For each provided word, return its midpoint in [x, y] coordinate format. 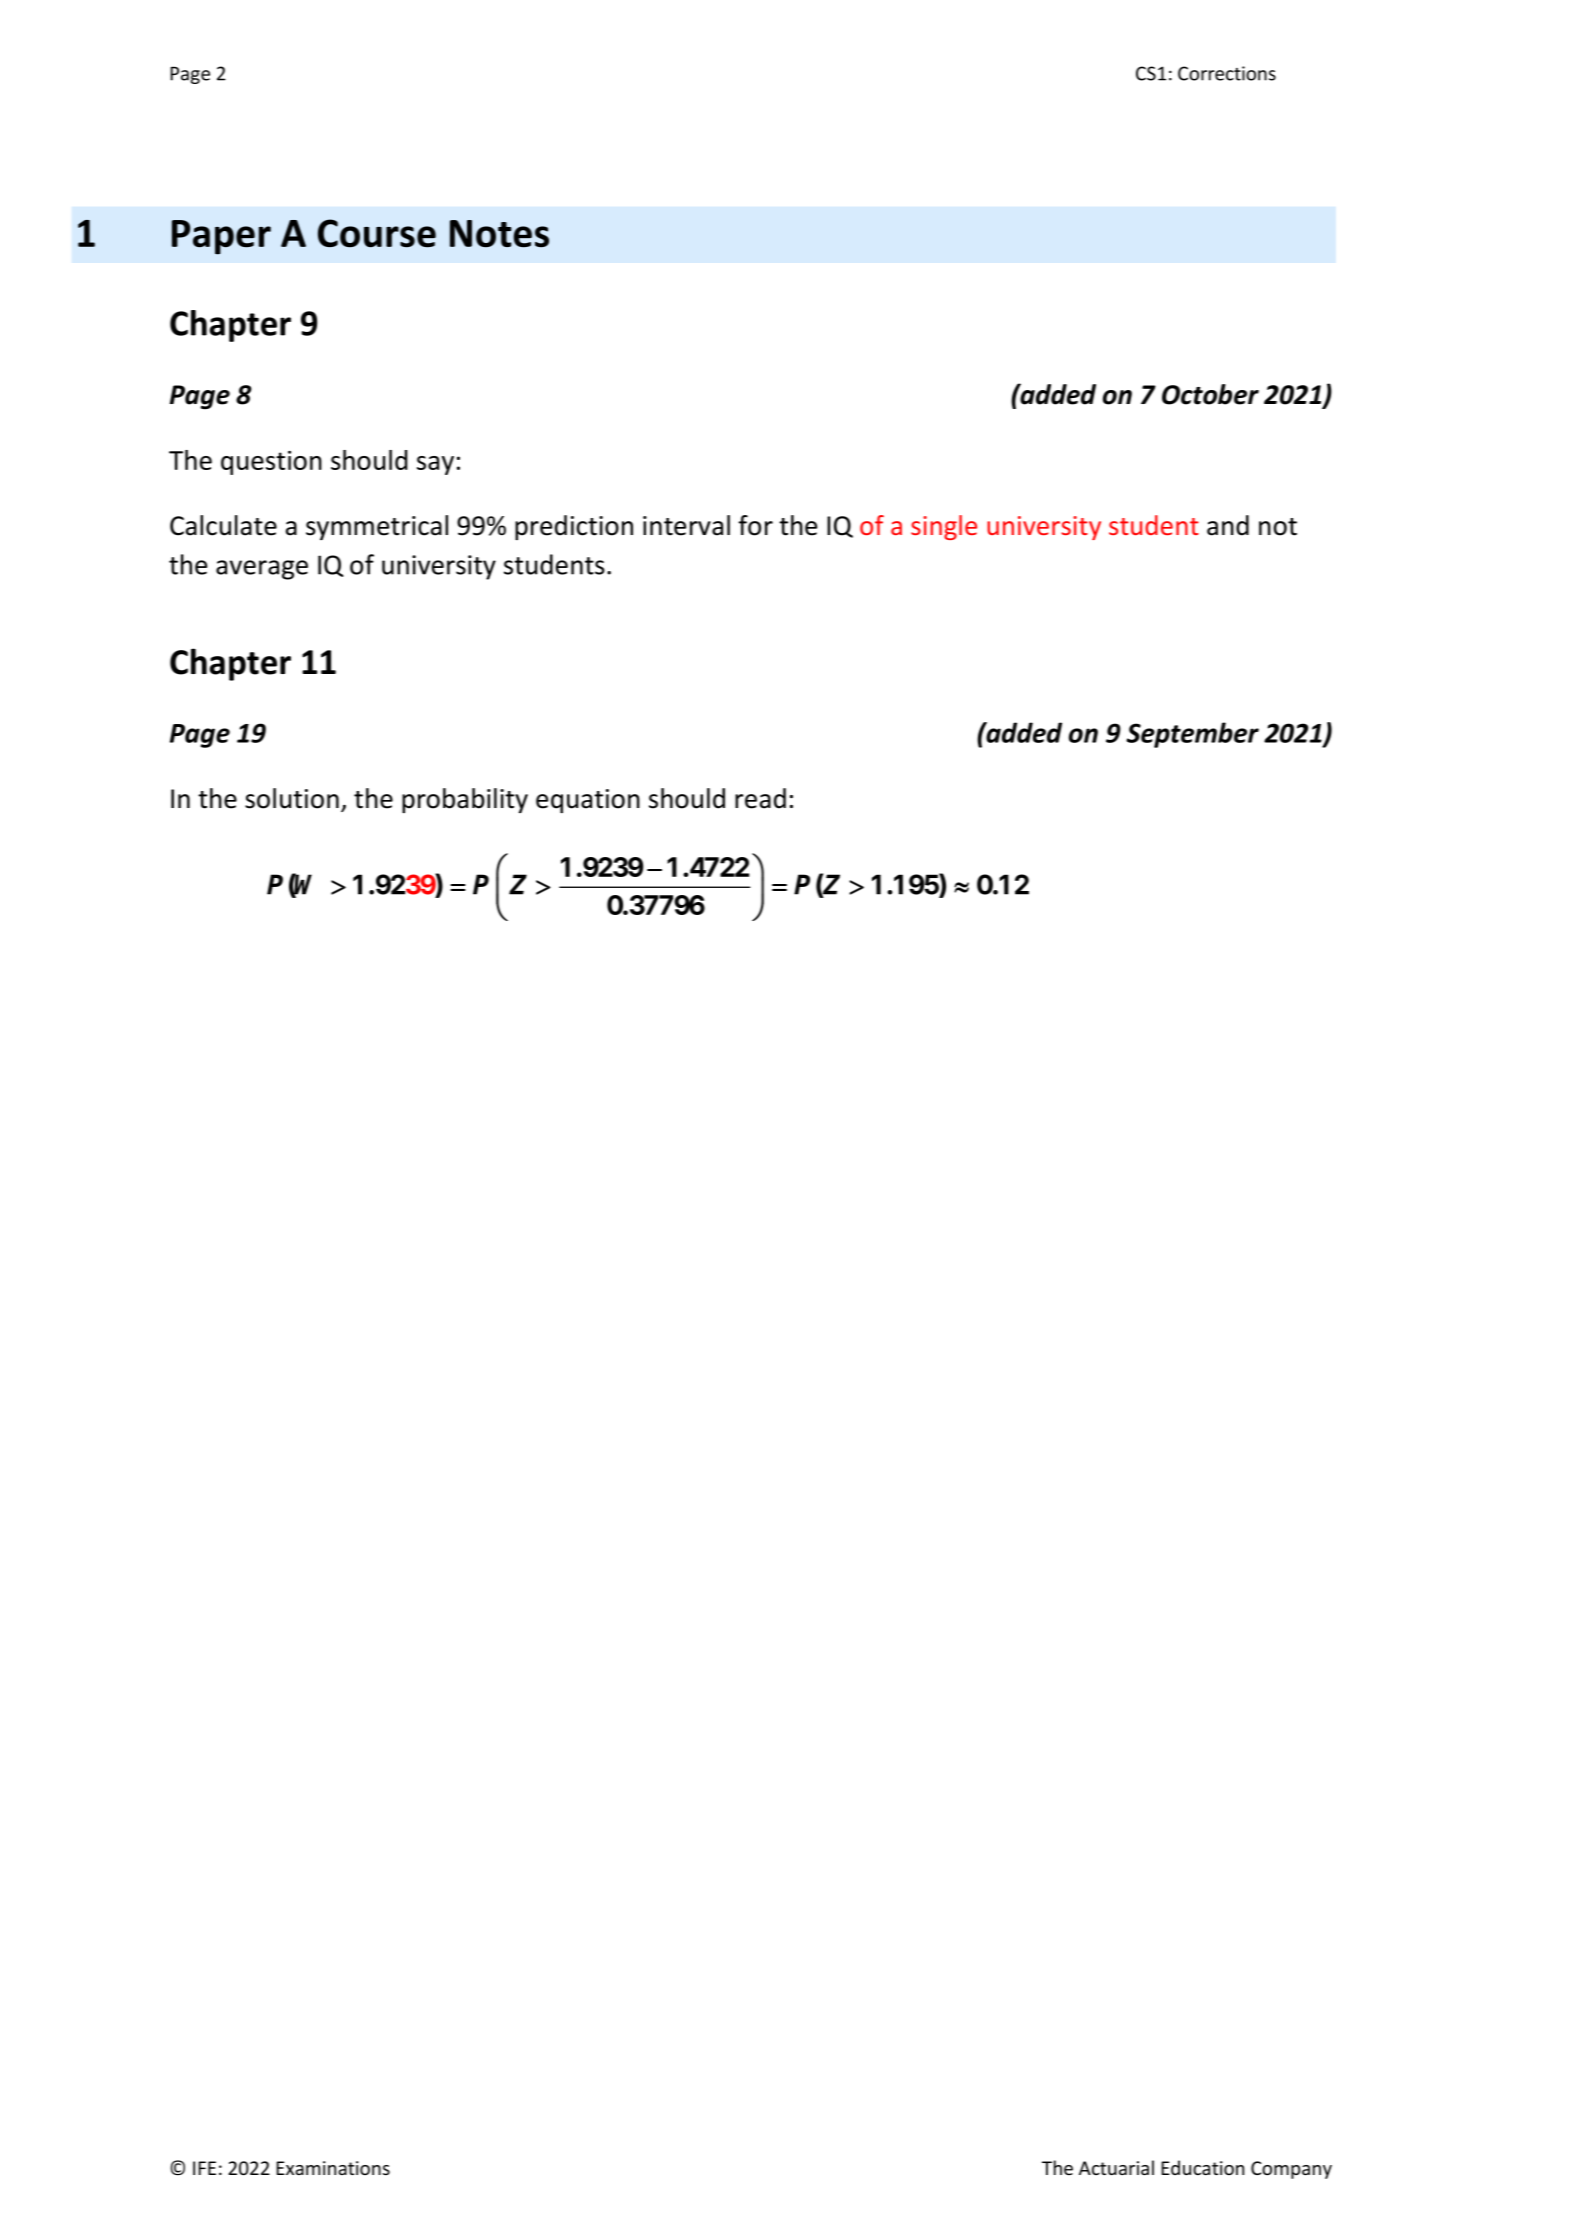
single [944, 527]
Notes [499, 234]
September [1192, 735]
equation [588, 801]
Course [377, 233]
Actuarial [1116, 2167]
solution [292, 798]
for [755, 525]
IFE [204, 2168]
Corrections [1227, 73]
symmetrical [377, 527]
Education [1202, 2167]
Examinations [333, 2168]
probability [465, 800]
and [1228, 525]
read [760, 798]
